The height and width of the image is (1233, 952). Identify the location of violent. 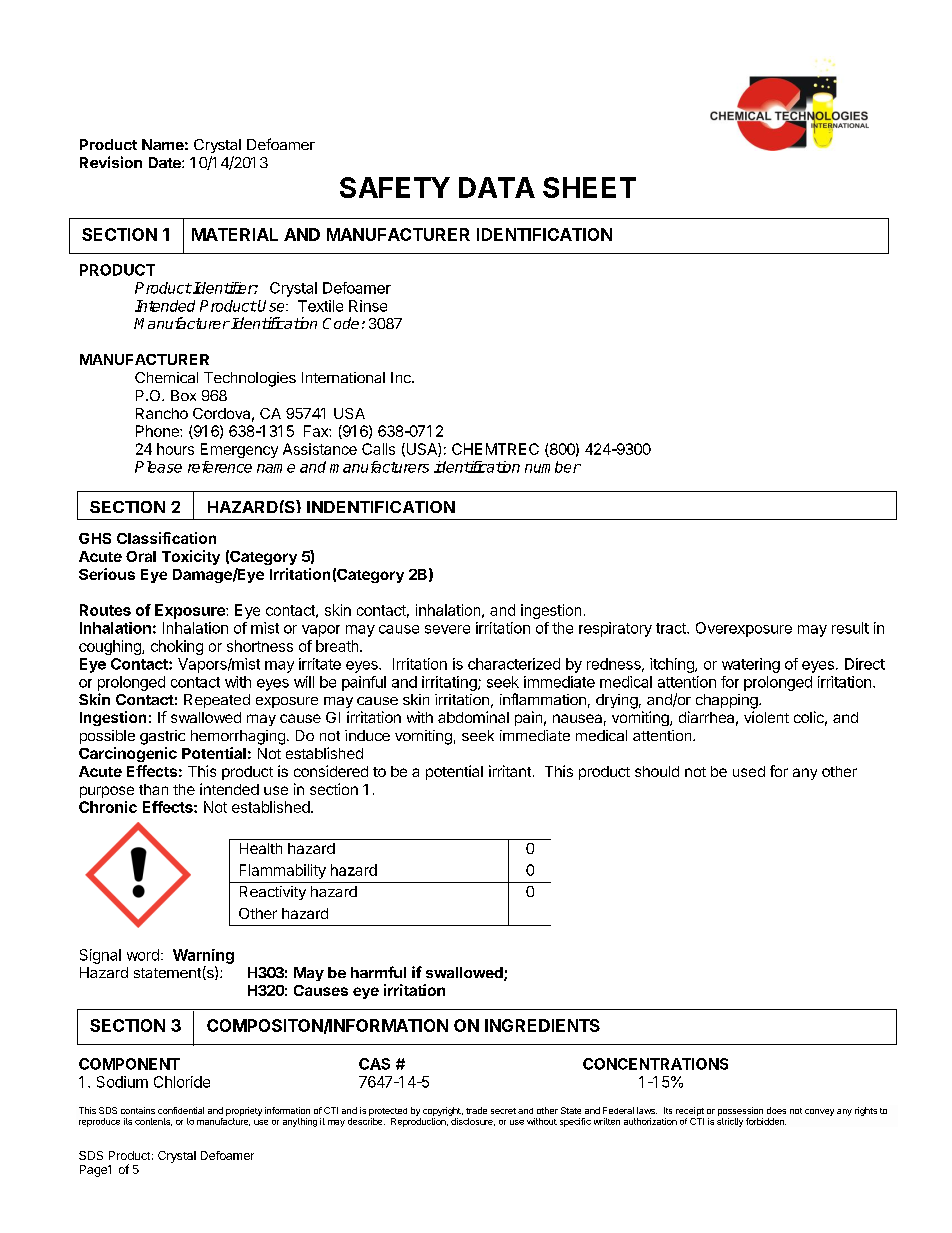
(766, 717).
